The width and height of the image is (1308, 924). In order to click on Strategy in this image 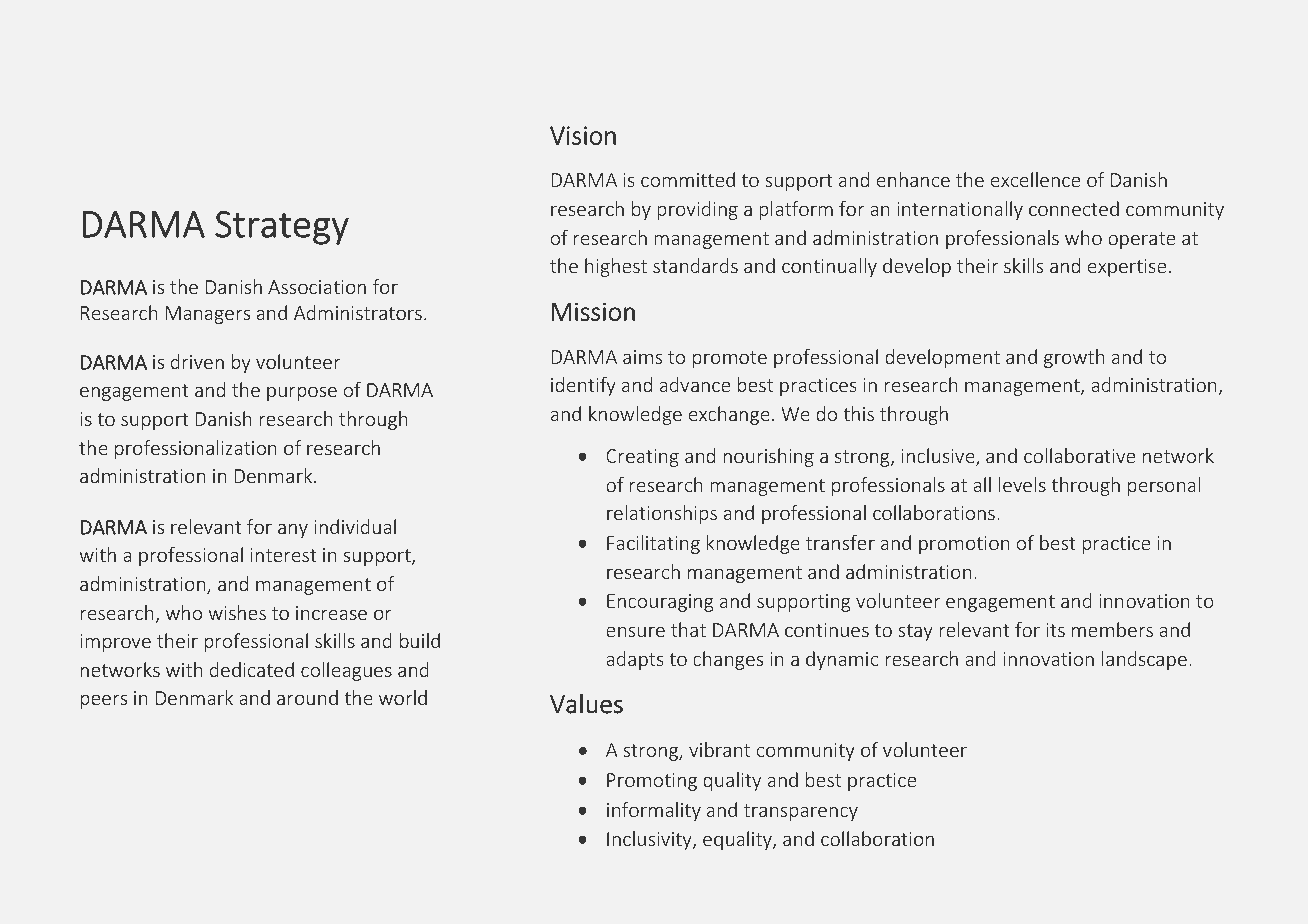, I will do `click(282, 228)`.
